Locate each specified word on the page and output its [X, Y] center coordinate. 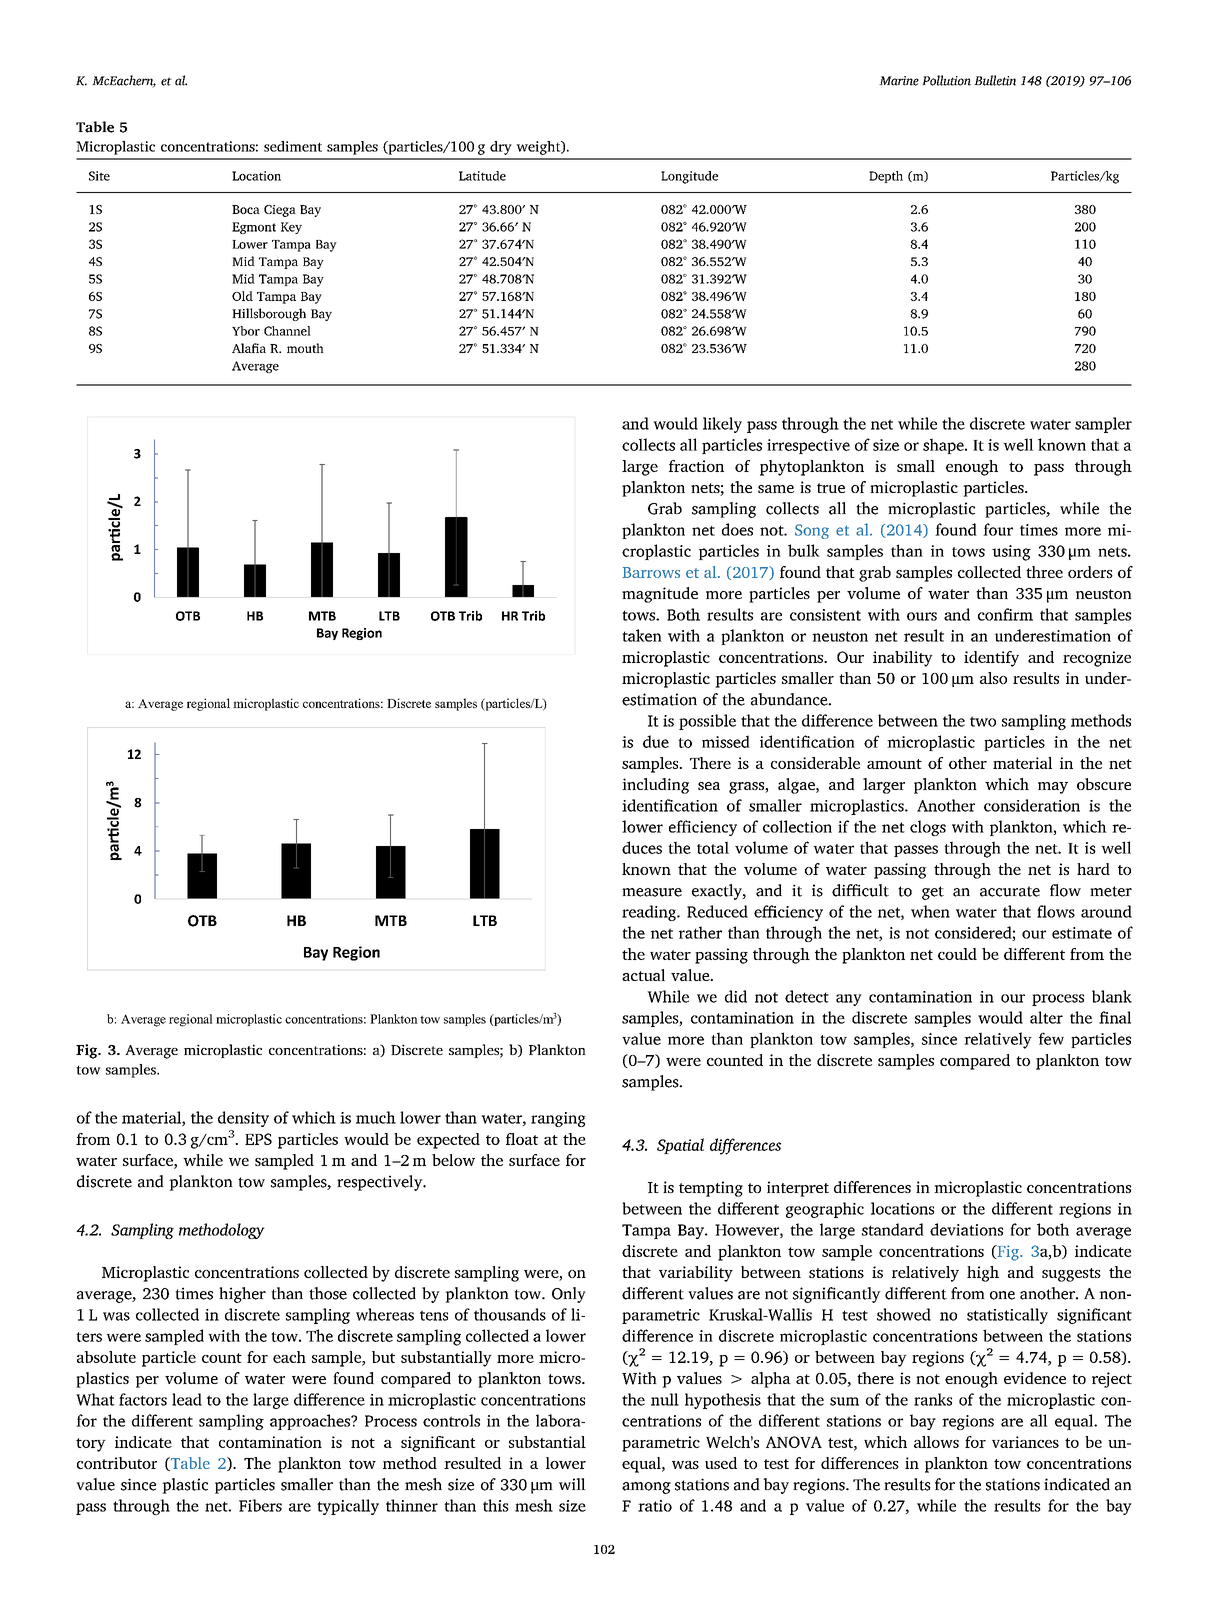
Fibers [260, 1505]
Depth [886, 177]
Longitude [689, 177]
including [655, 786]
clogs [928, 828]
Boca [246, 209]
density [243, 1119]
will [572, 1484]
